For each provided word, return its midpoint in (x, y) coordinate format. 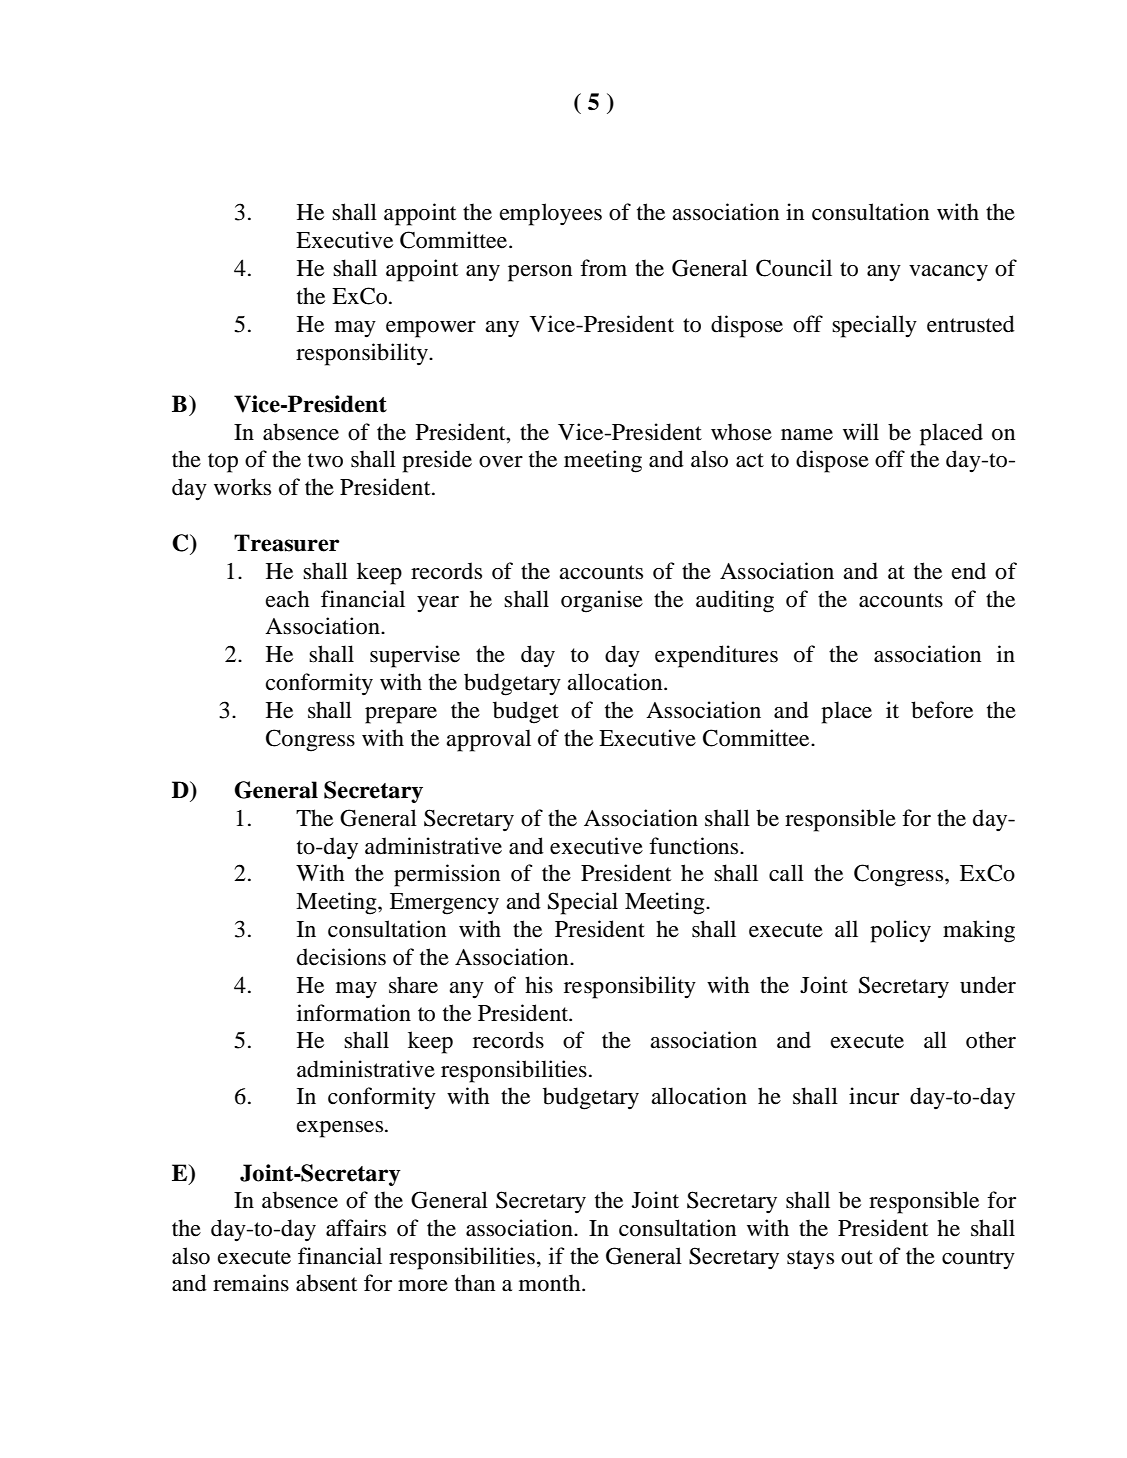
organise (602, 601)
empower (431, 329)
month (551, 1283)
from (603, 268)
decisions (341, 957)
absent (327, 1283)
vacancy (948, 273)
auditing (735, 601)
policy (900, 931)
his (539, 985)
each (288, 599)
